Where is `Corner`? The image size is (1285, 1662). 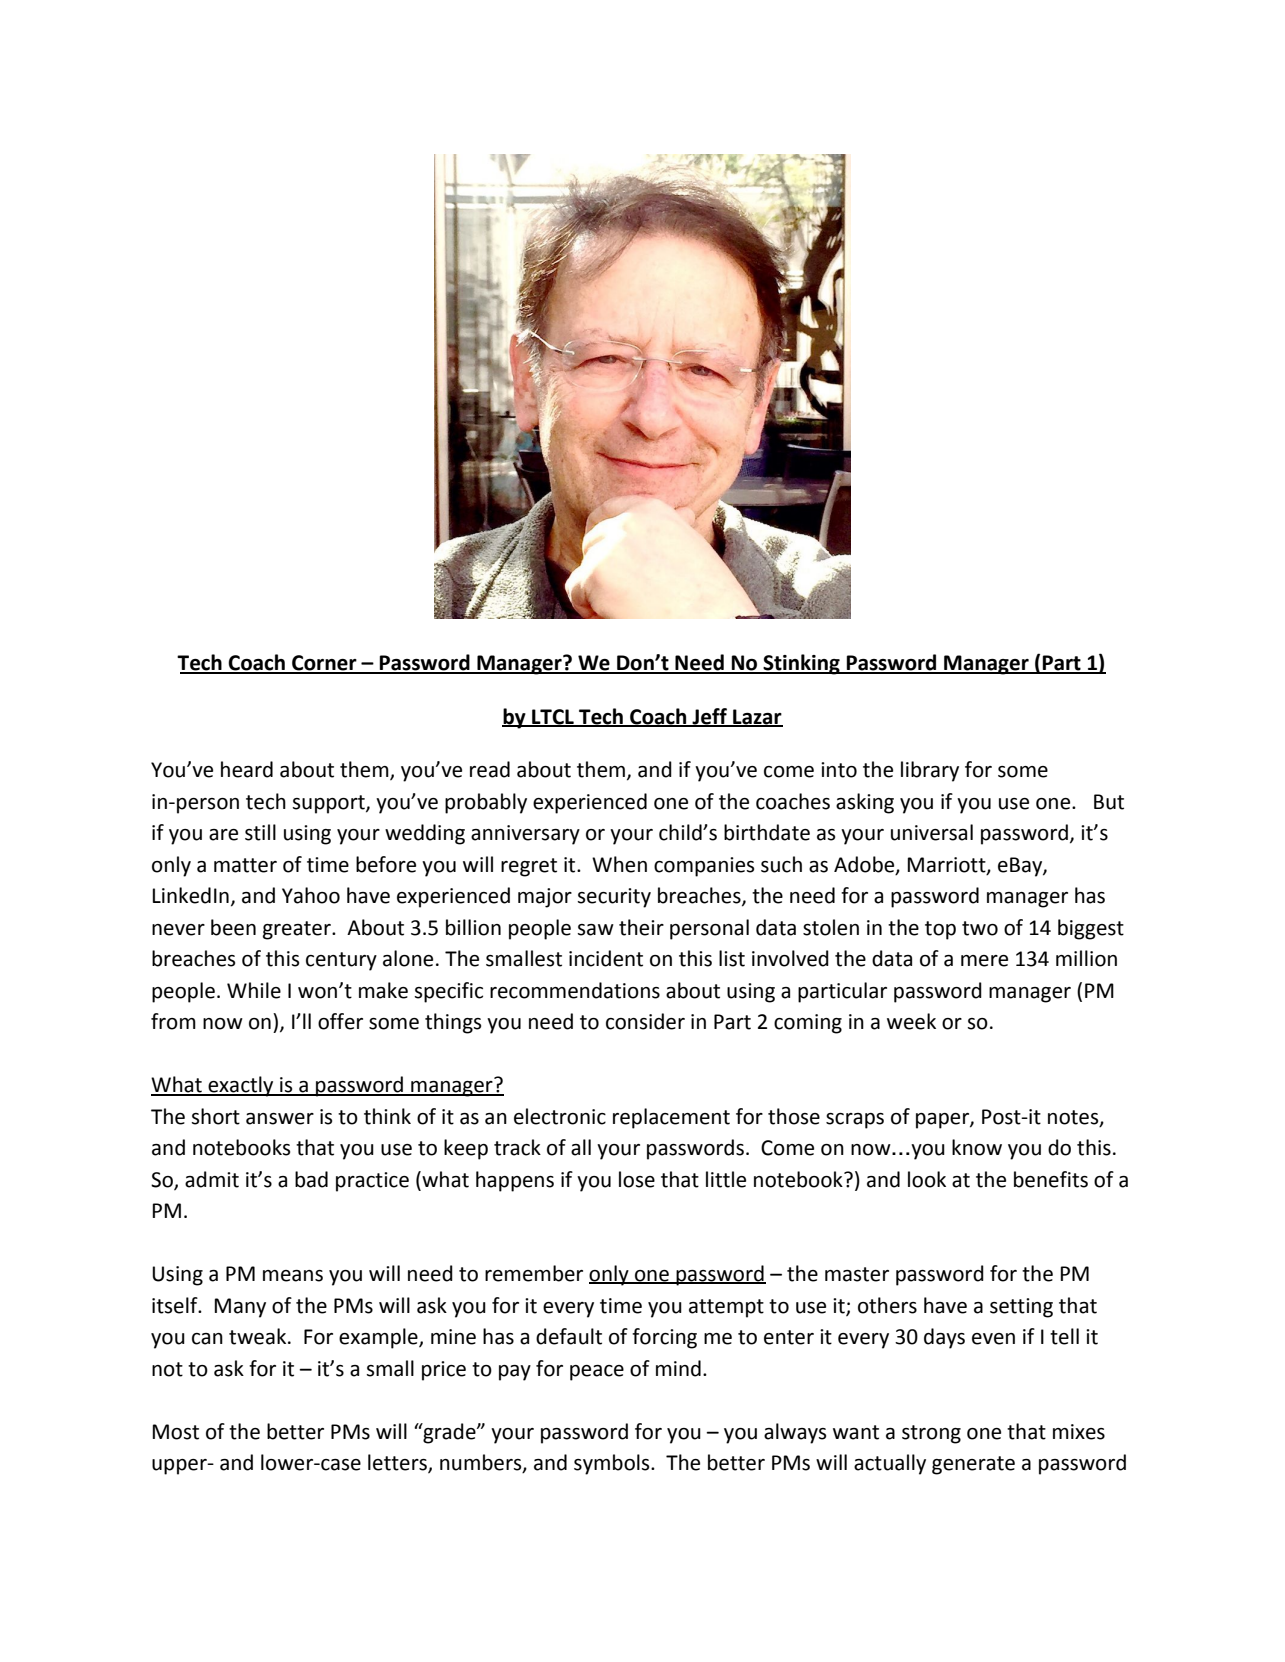 Corner is located at coordinates (324, 664).
